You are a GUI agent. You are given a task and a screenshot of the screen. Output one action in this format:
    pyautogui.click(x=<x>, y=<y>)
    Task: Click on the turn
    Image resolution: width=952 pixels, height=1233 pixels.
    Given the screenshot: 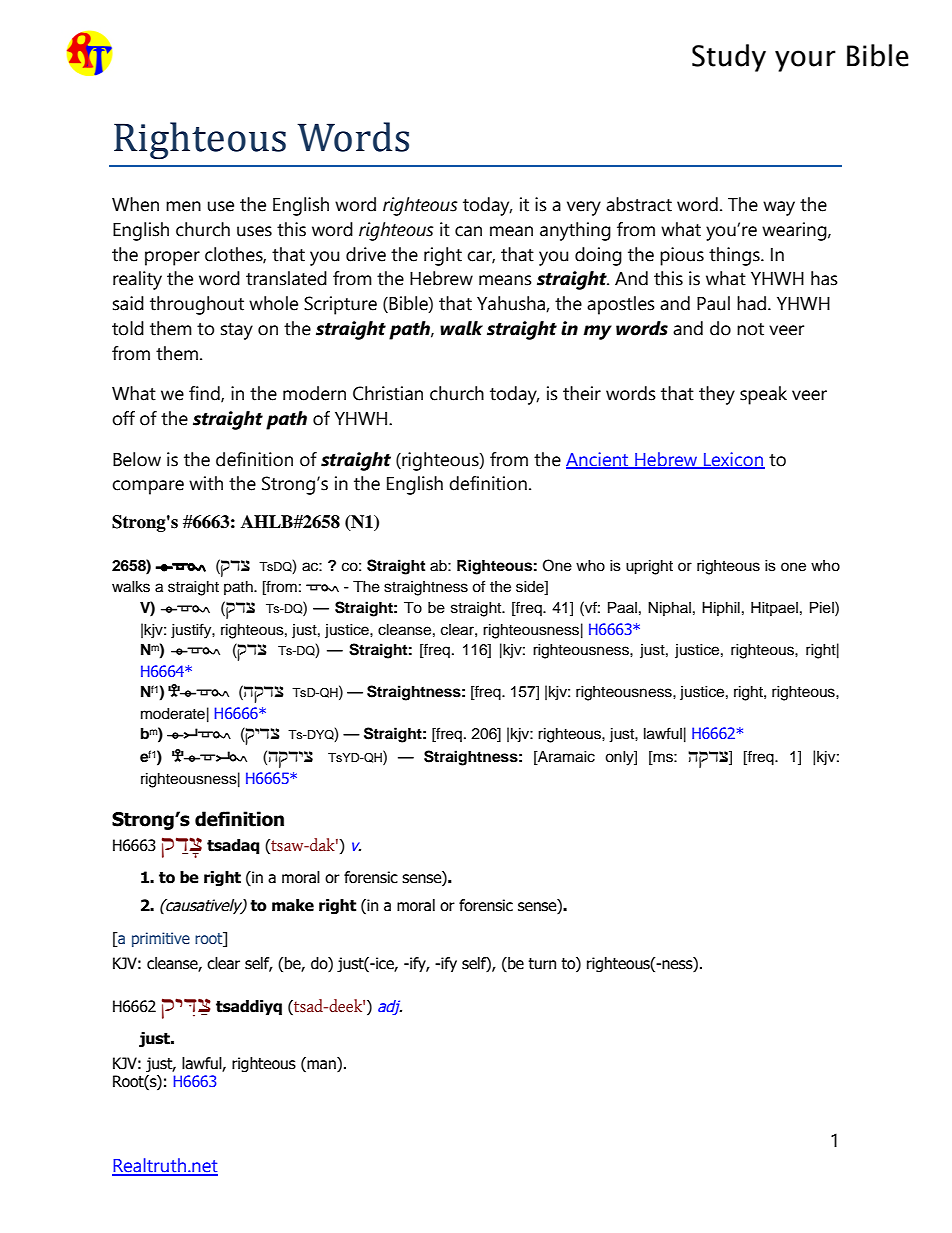 What is the action you would take?
    pyautogui.click(x=542, y=964)
